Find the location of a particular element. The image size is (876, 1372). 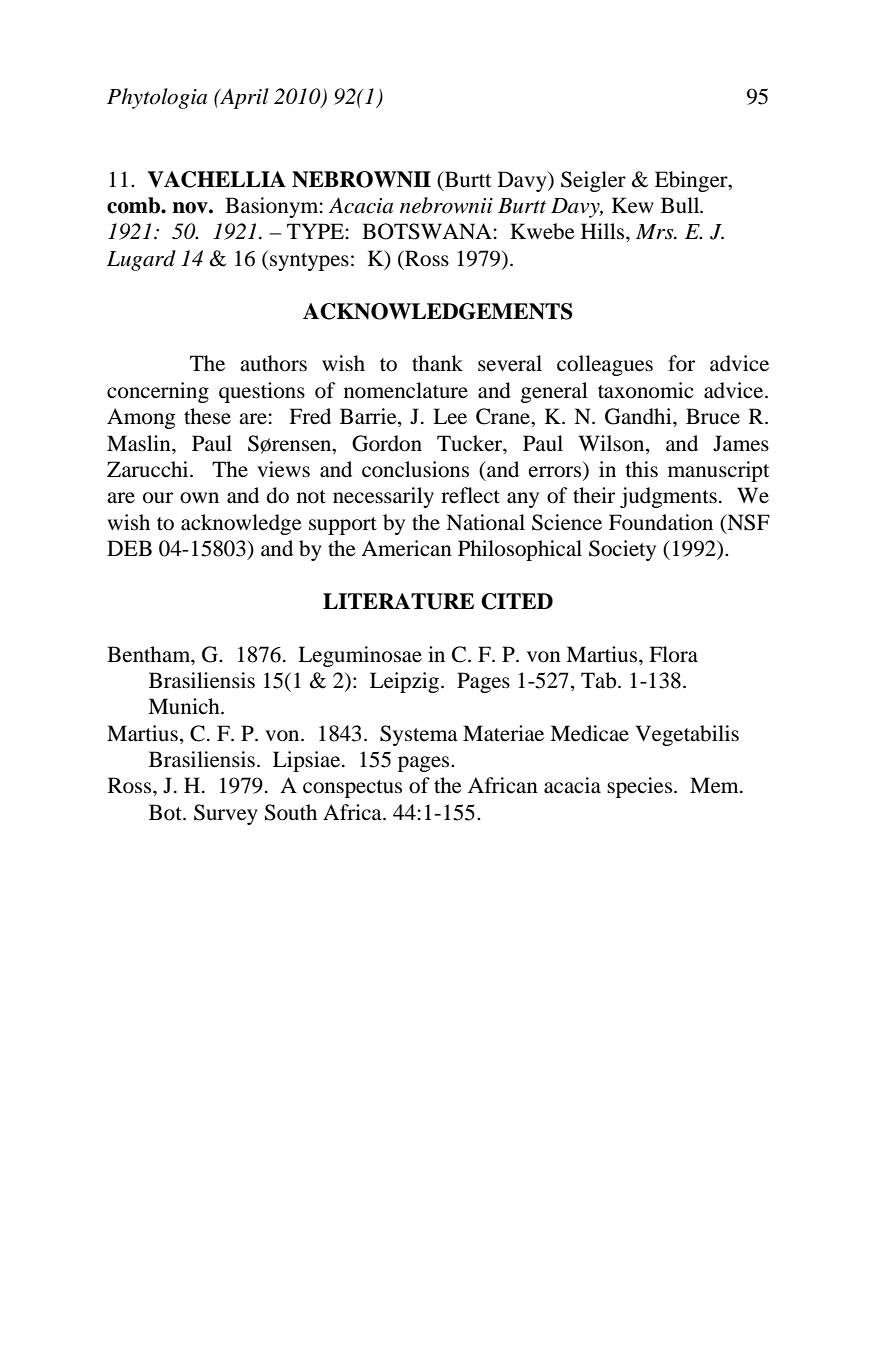

authors is located at coordinates (273, 363).
